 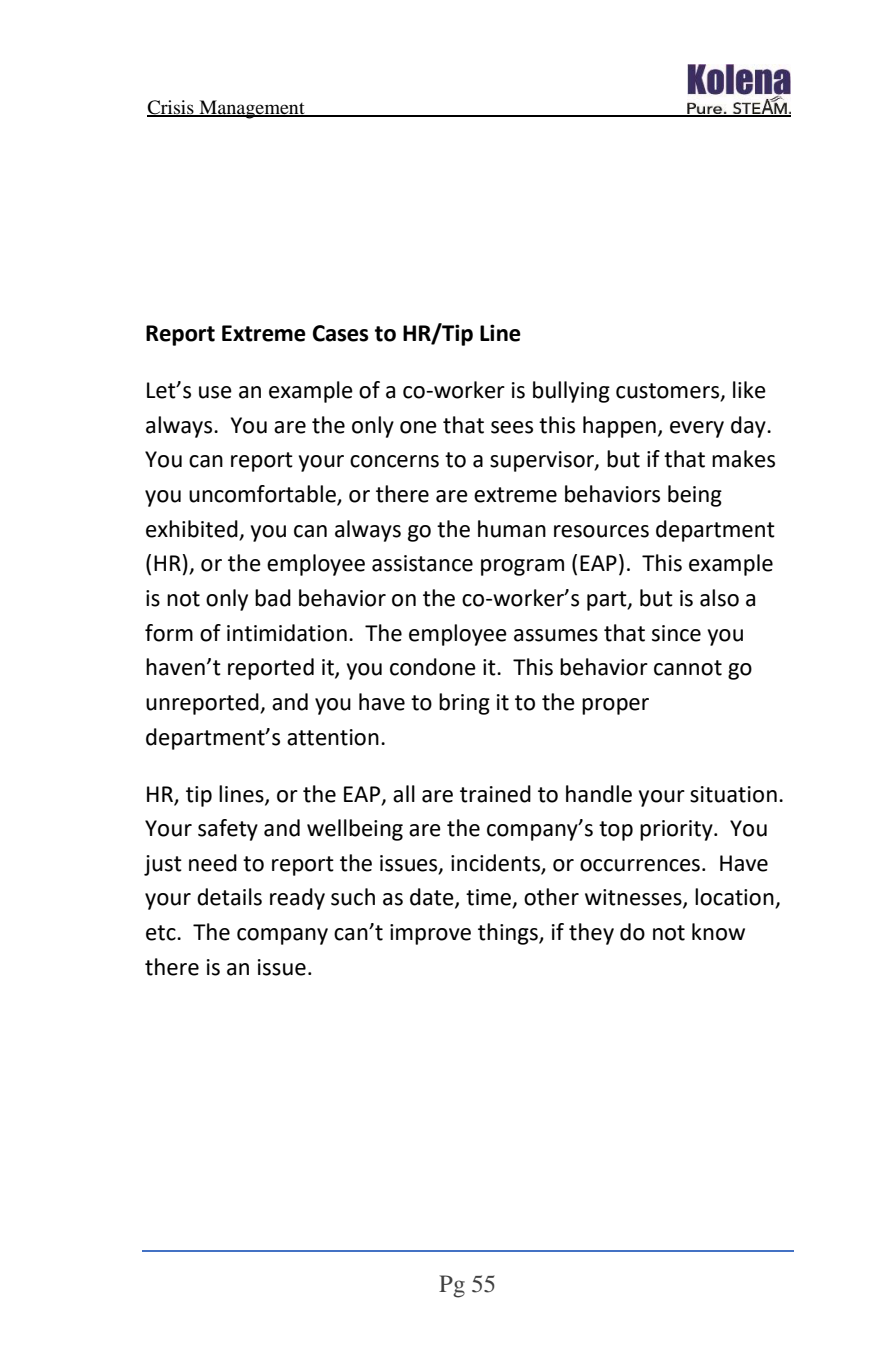 What do you see at coordinates (215, 392) in the screenshot?
I see `use` at bounding box center [215, 392].
